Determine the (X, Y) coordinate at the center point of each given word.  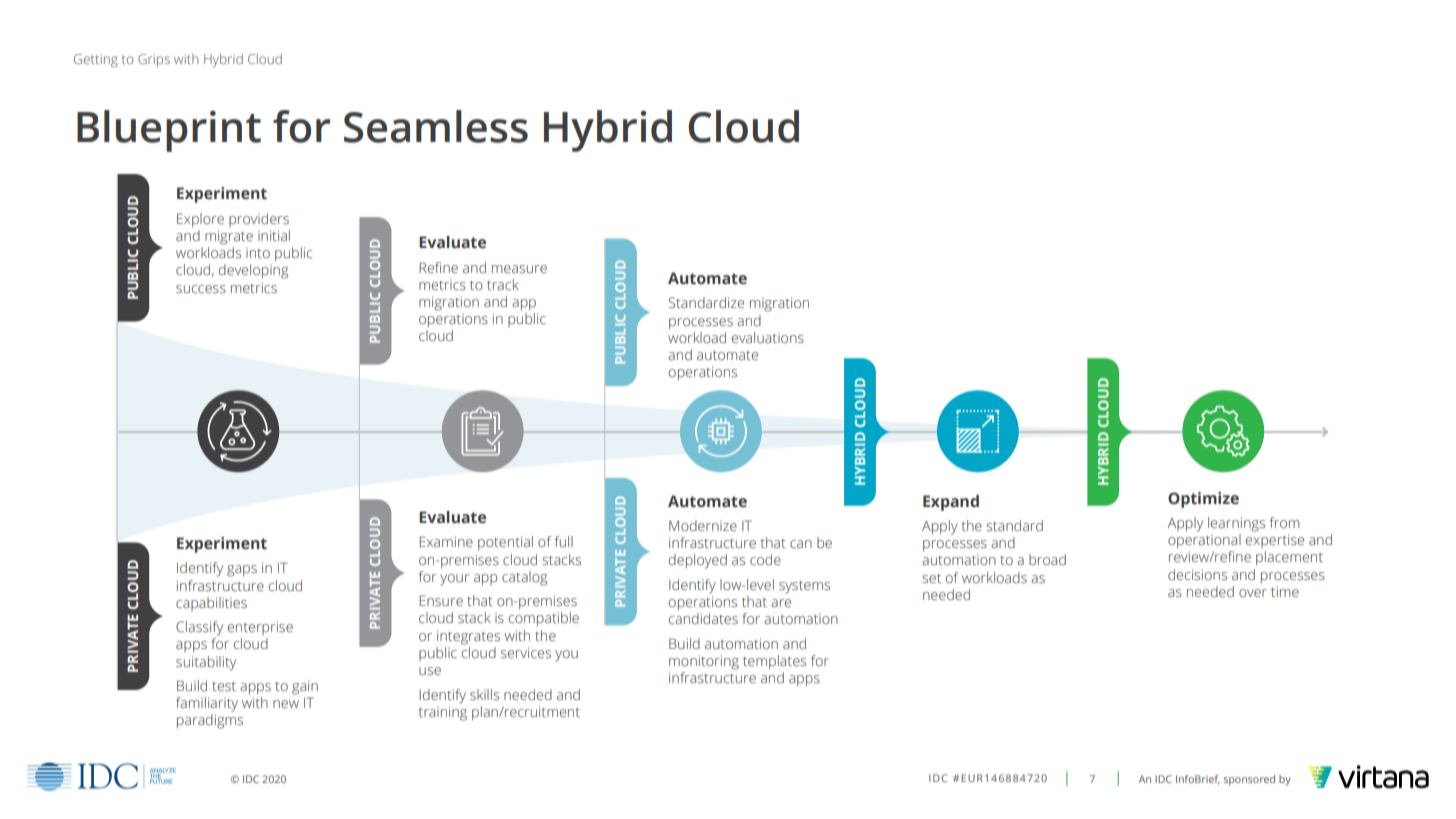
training (442, 713)
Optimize (1203, 500)
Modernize (703, 525)
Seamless (436, 126)
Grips (154, 60)
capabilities (211, 604)
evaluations (768, 337)
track (503, 284)
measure (519, 269)
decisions (1197, 574)
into (258, 253)
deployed (698, 561)
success (201, 289)
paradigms (210, 721)
